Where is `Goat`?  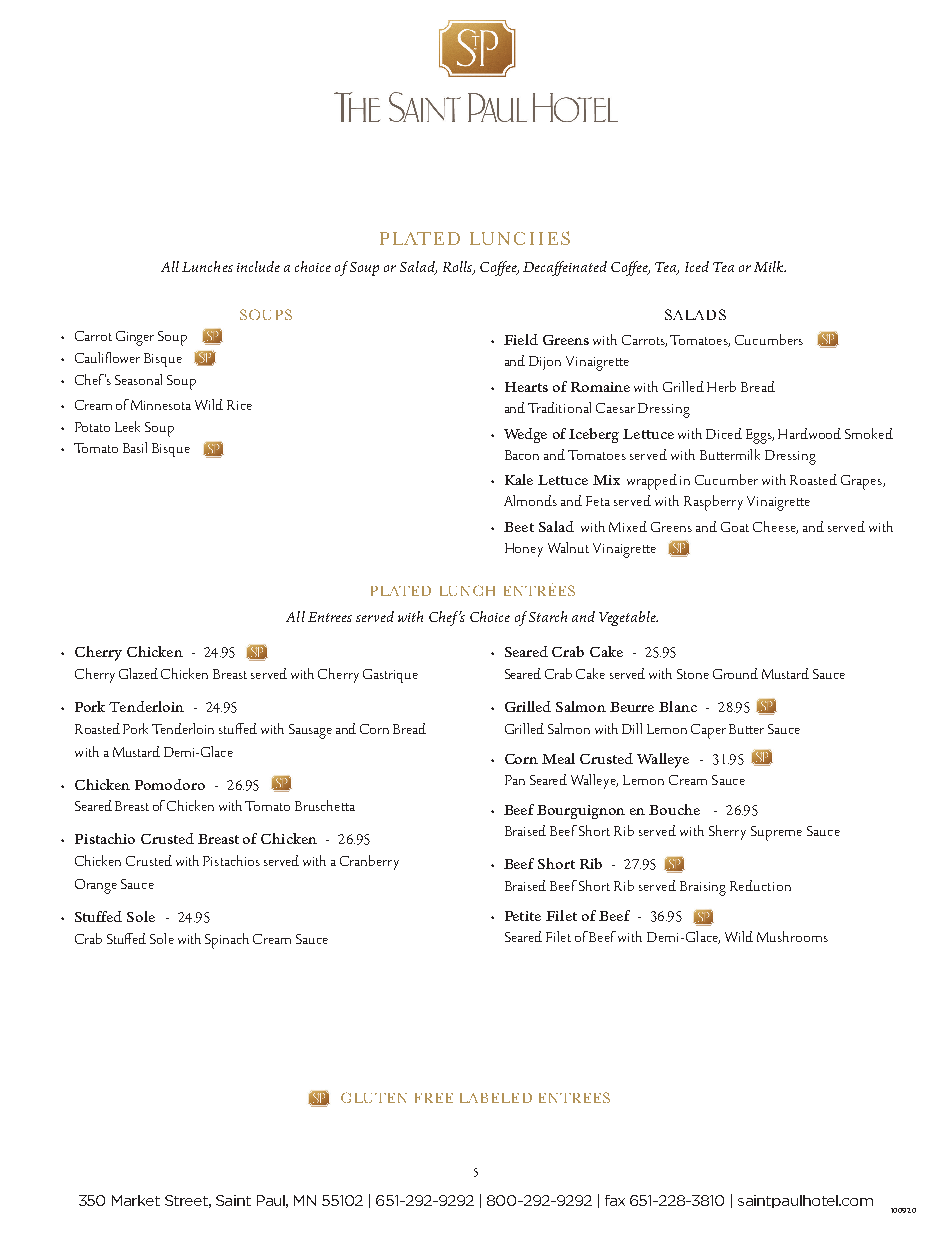 Goat is located at coordinates (735, 527).
